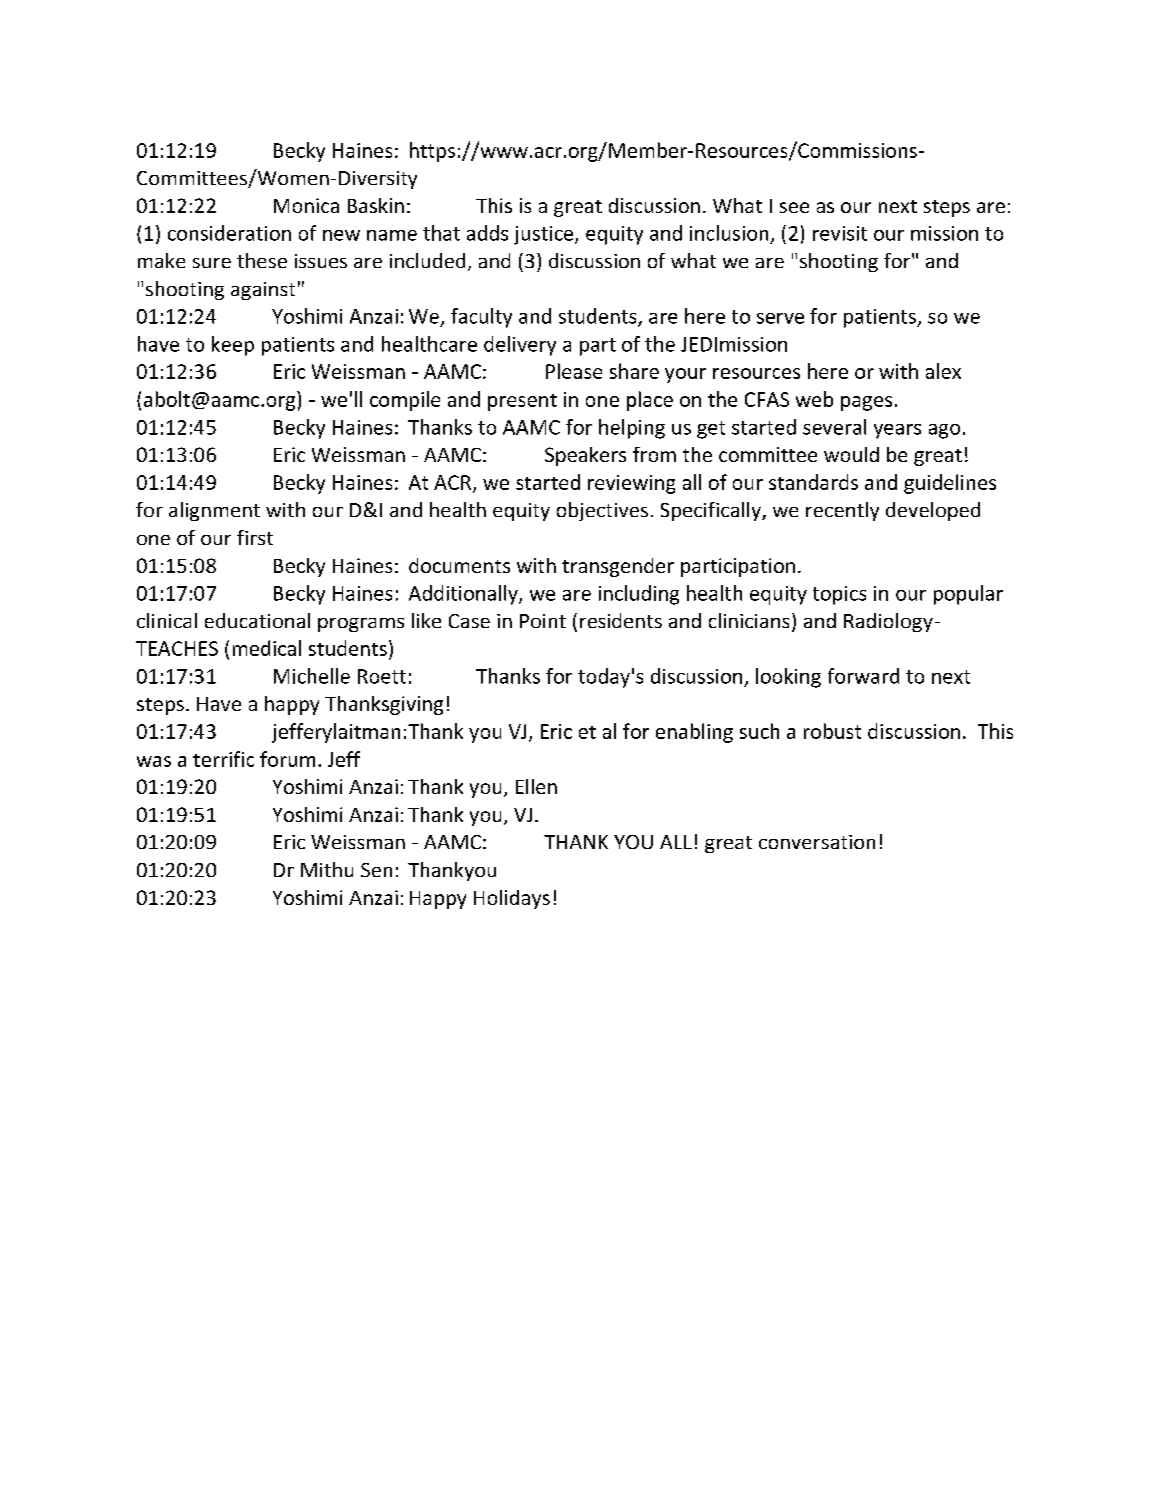 This screenshot has height=1496, width=1156. What do you see at coordinates (512, 899) in the screenshot?
I see `Holidays` at bounding box center [512, 899].
